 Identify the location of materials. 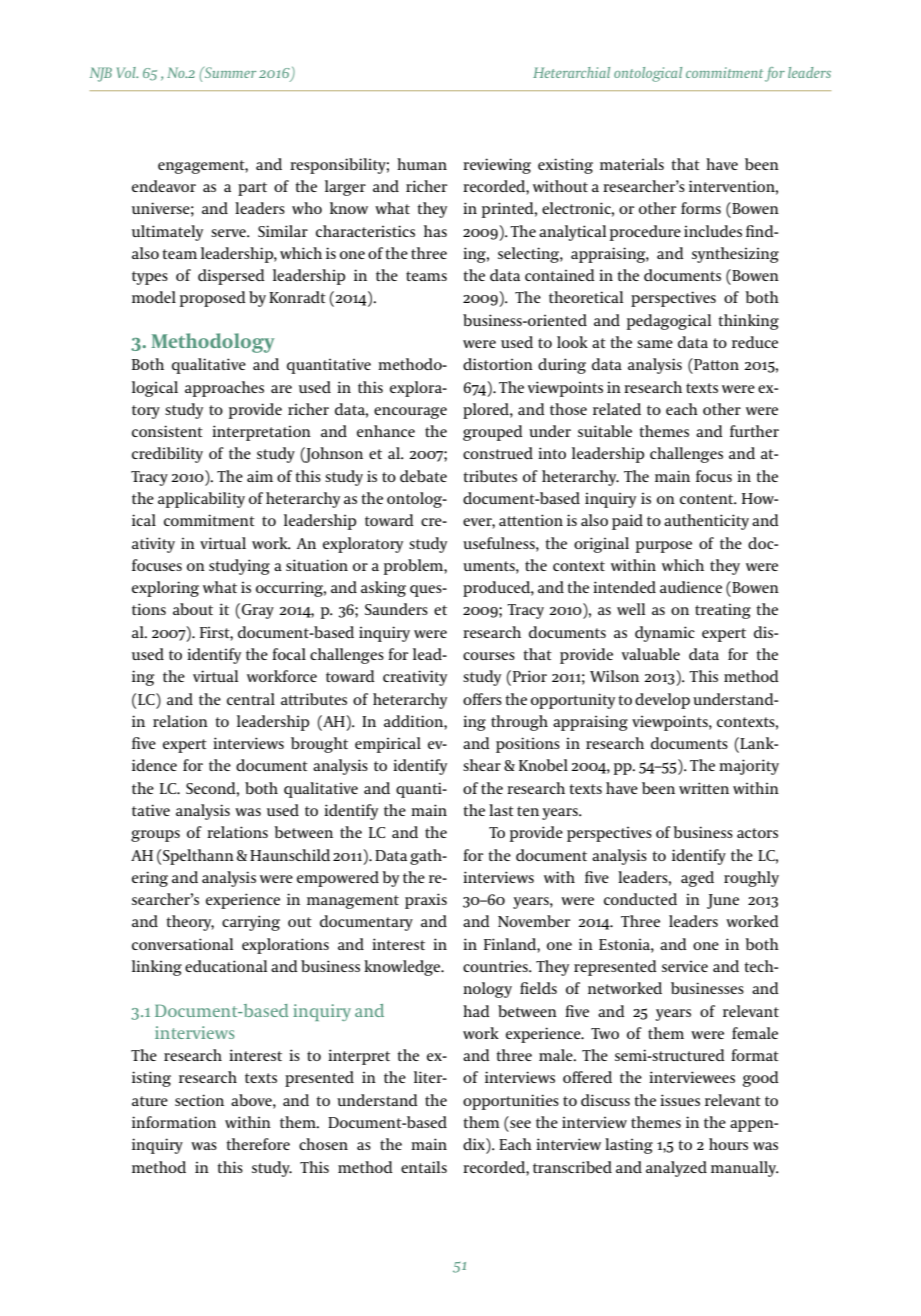
(632, 164).
